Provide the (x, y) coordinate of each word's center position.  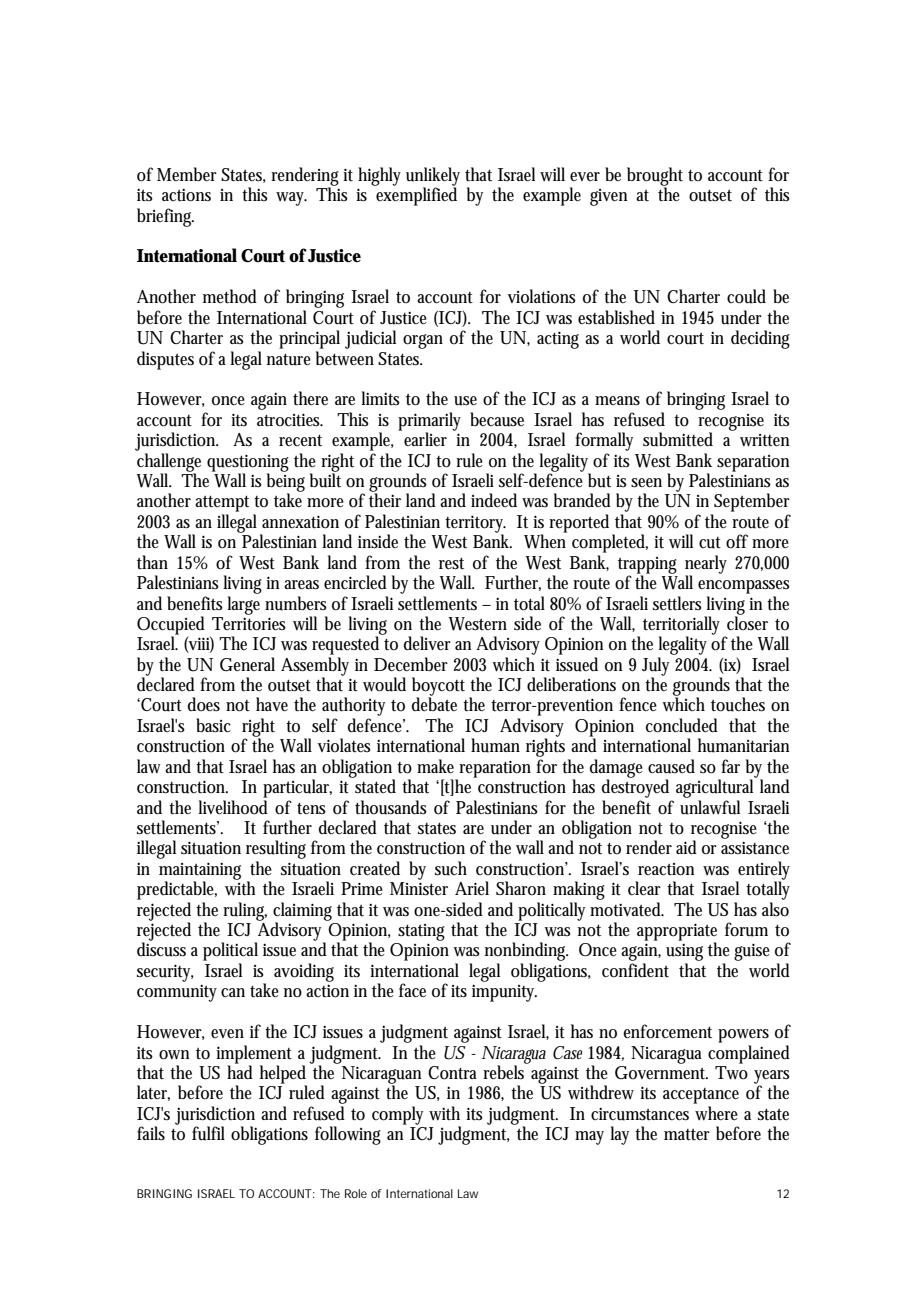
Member (187, 174)
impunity (504, 993)
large (243, 605)
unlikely (433, 177)
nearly (706, 565)
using (684, 953)
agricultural (716, 787)
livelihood (233, 807)
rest (451, 563)
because (497, 419)
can (233, 992)
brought (655, 177)
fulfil (208, 1133)
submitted (678, 439)
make (435, 766)
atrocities (290, 420)
